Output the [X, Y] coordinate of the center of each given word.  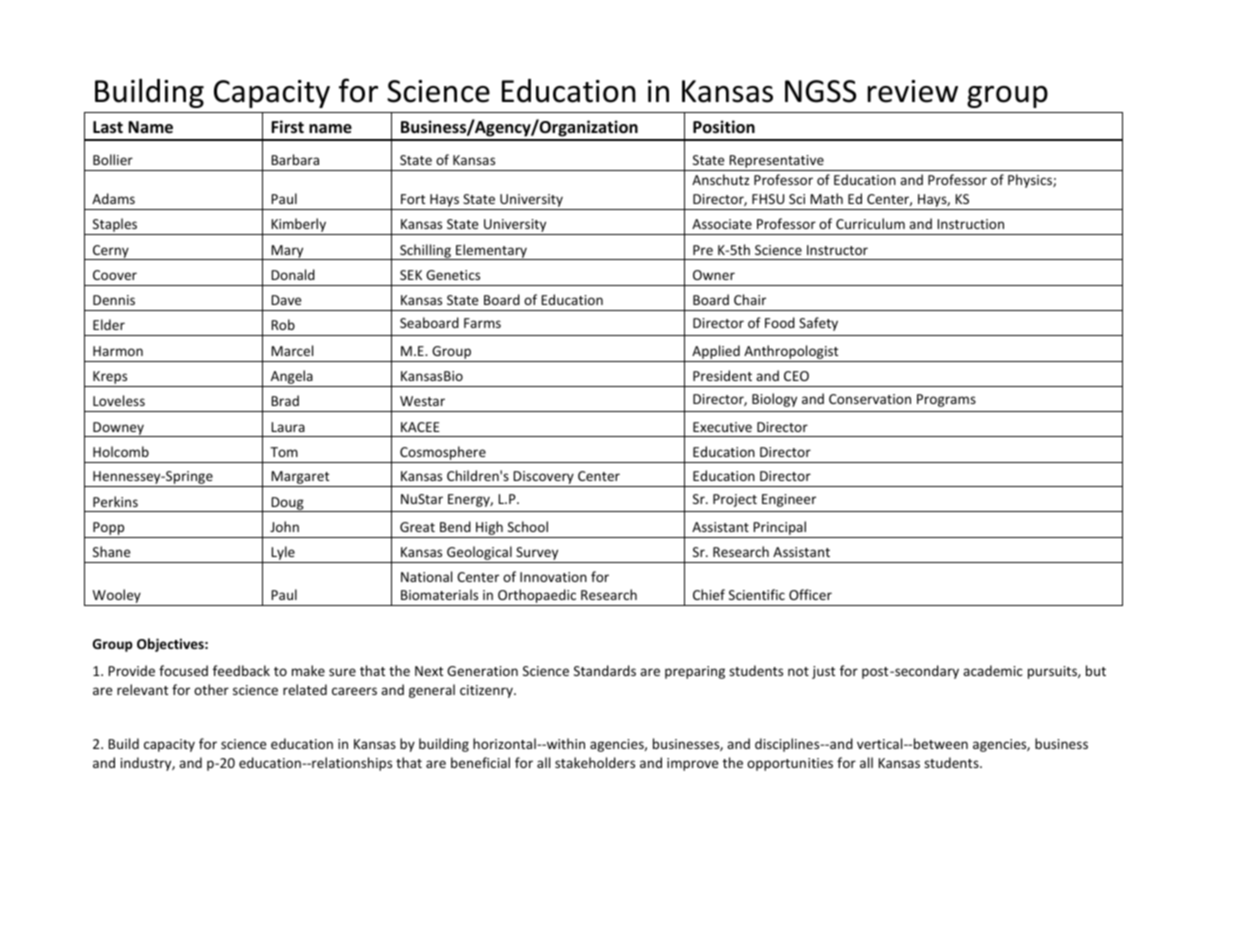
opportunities [790, 764]
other [211, 689]
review [913, 91]
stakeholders [595, 762]
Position [724, 127]
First [287, 127]
